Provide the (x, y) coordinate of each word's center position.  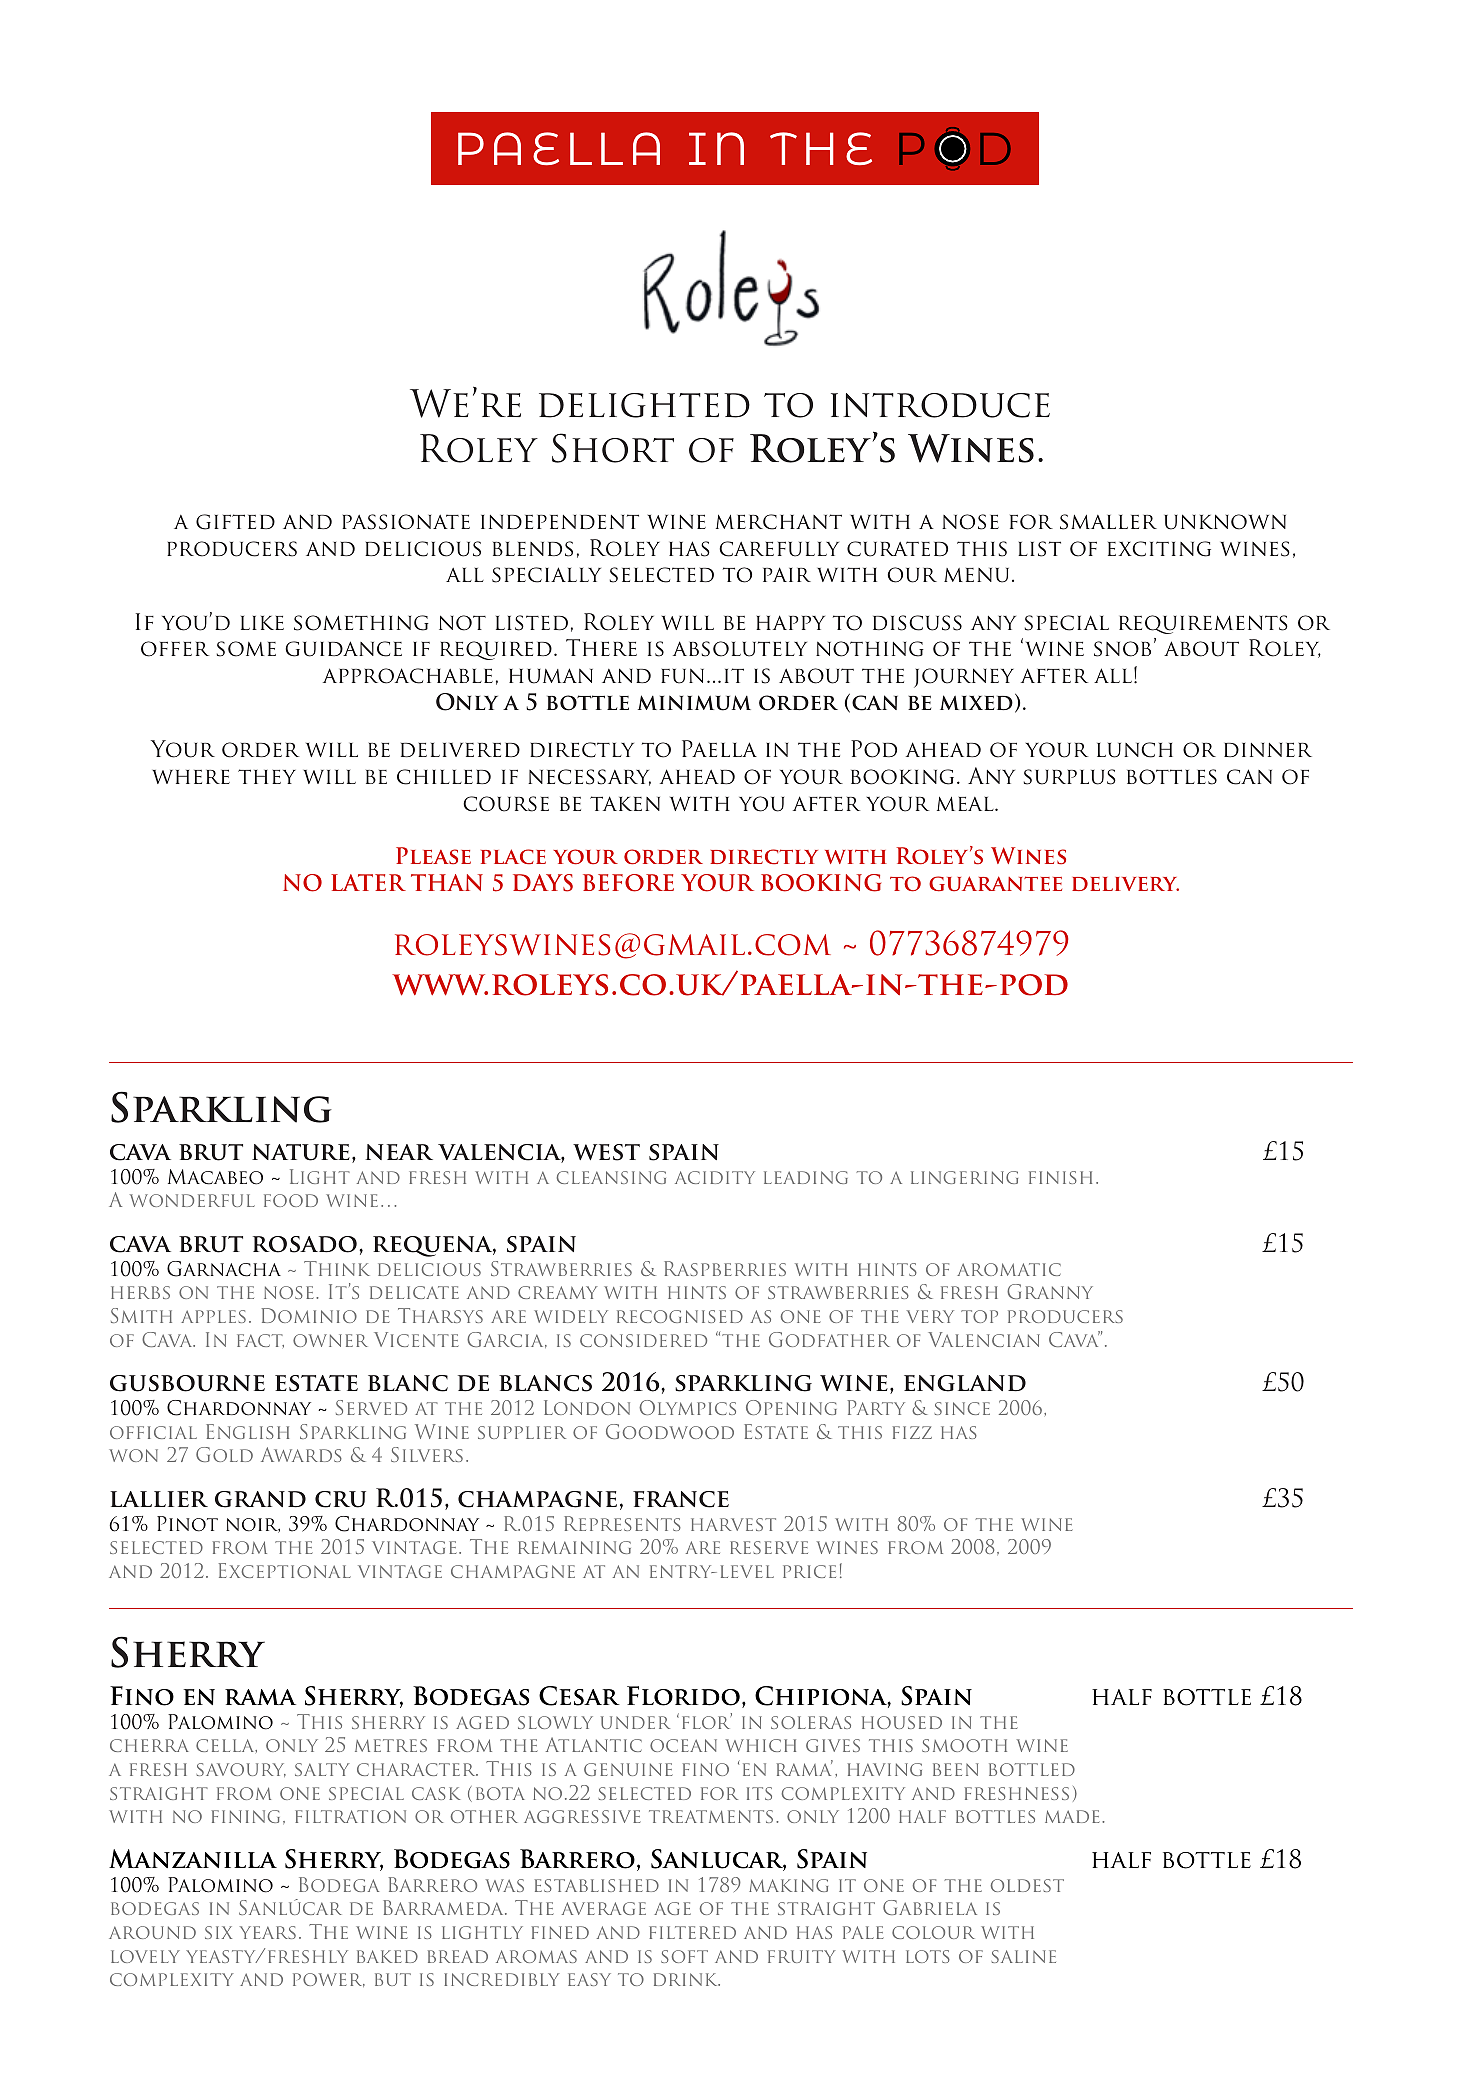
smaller (1108, 522)
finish (1060, 1177)
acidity (715, 1177)
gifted (235, 522)
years (268, 1932)
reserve (769, 1547)
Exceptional (285, 1570)
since (962, 1408)
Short (613, 448)
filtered (692, 1932)
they (267, 776)
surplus (1070, 777)
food (291, 1200)
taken (625, 803)
